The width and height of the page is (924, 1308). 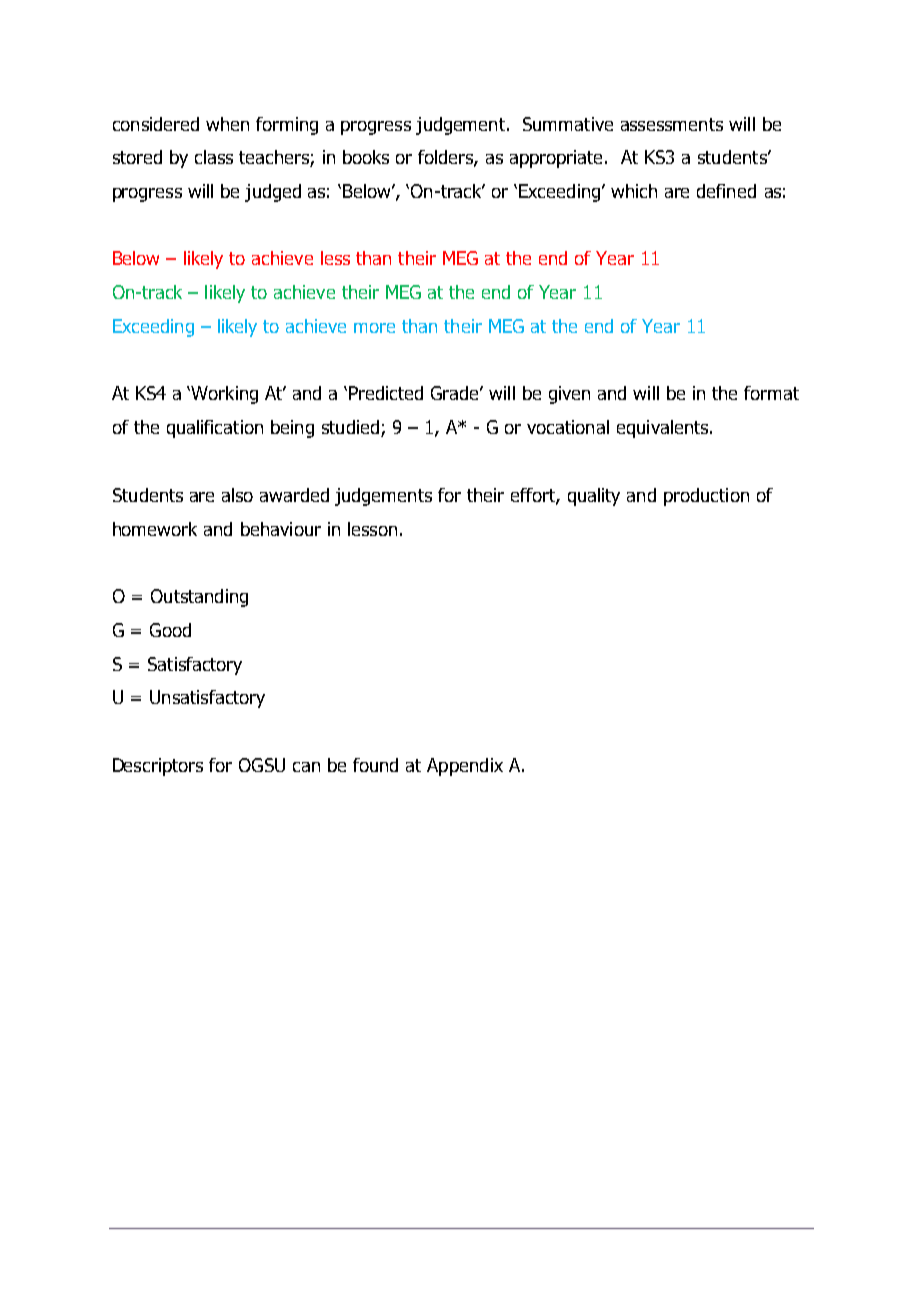 I want to click on found, so click(x=375, y=765).
